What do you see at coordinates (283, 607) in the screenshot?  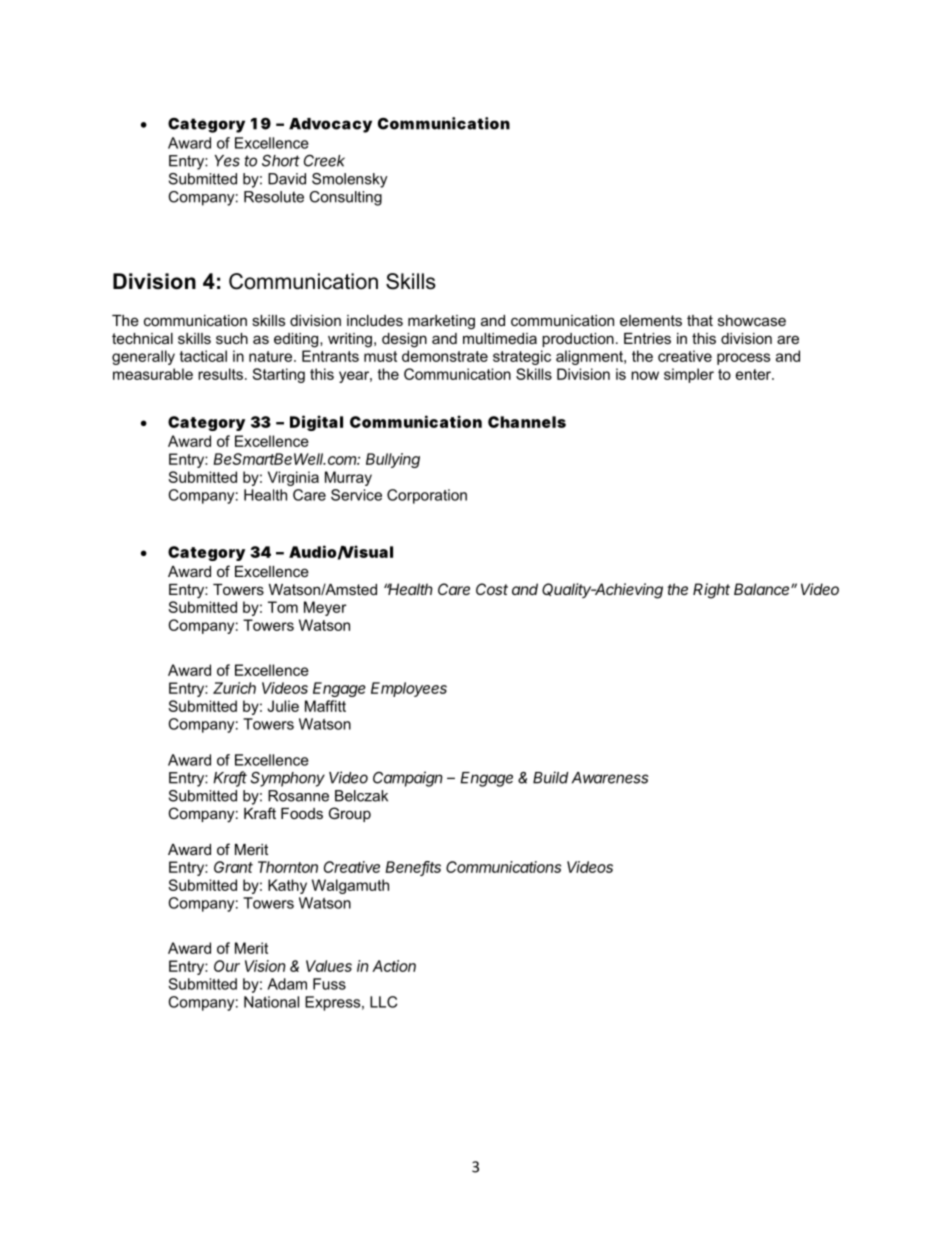 I see `Tom` at bounding box center [283, 607].
